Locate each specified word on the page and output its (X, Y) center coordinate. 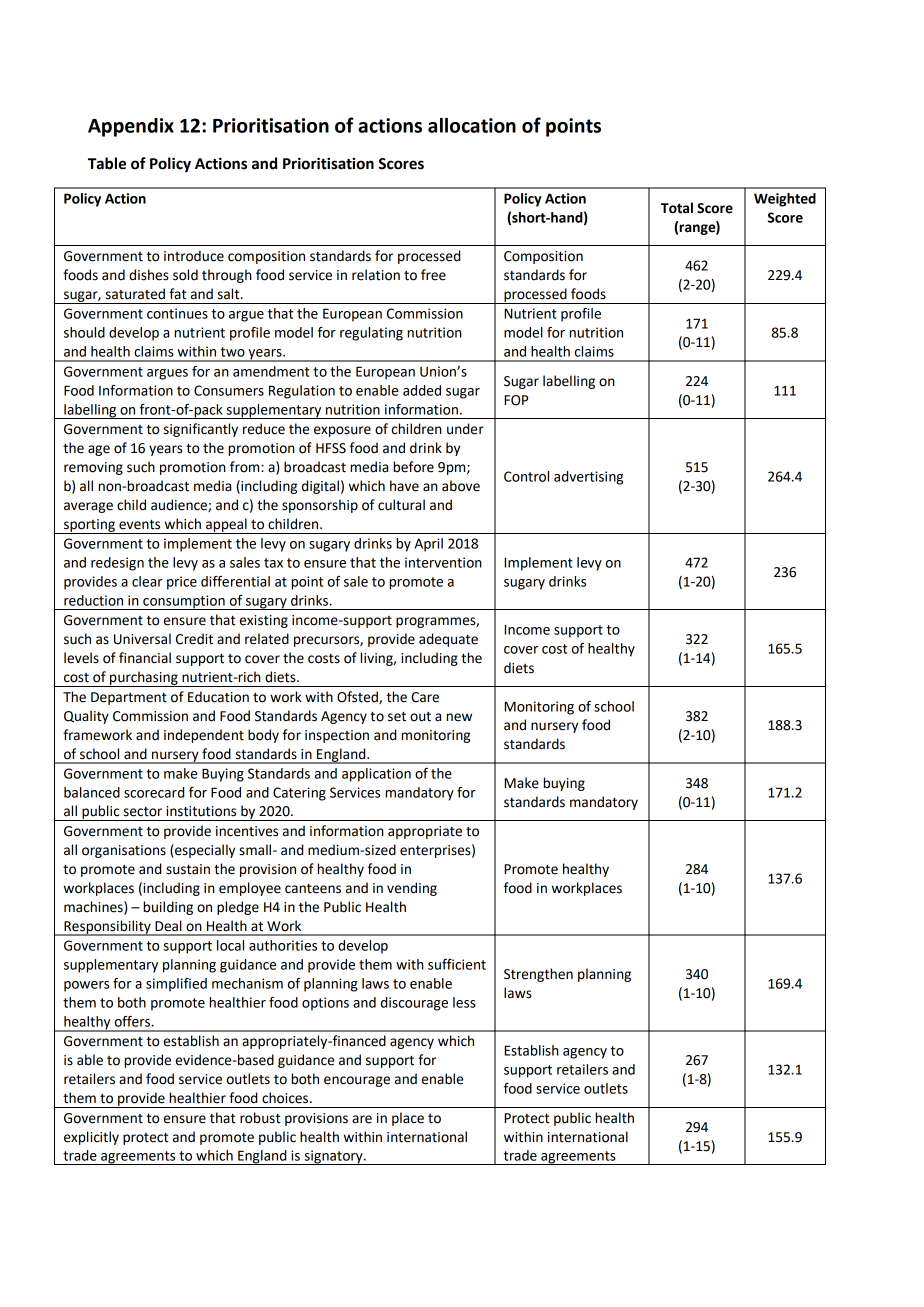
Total (677, 208)
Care (425, 697)
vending (412, 889)
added (422, 390)
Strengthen (538, 975)
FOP (516, 400)
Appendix (131, 127)
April (429, 545)
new (459, 717)
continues (177, 313)
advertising (588, 478)
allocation (472, 125)
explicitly (91, 1138)
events (139, 524)
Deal (168, 926)
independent (204, 736)
